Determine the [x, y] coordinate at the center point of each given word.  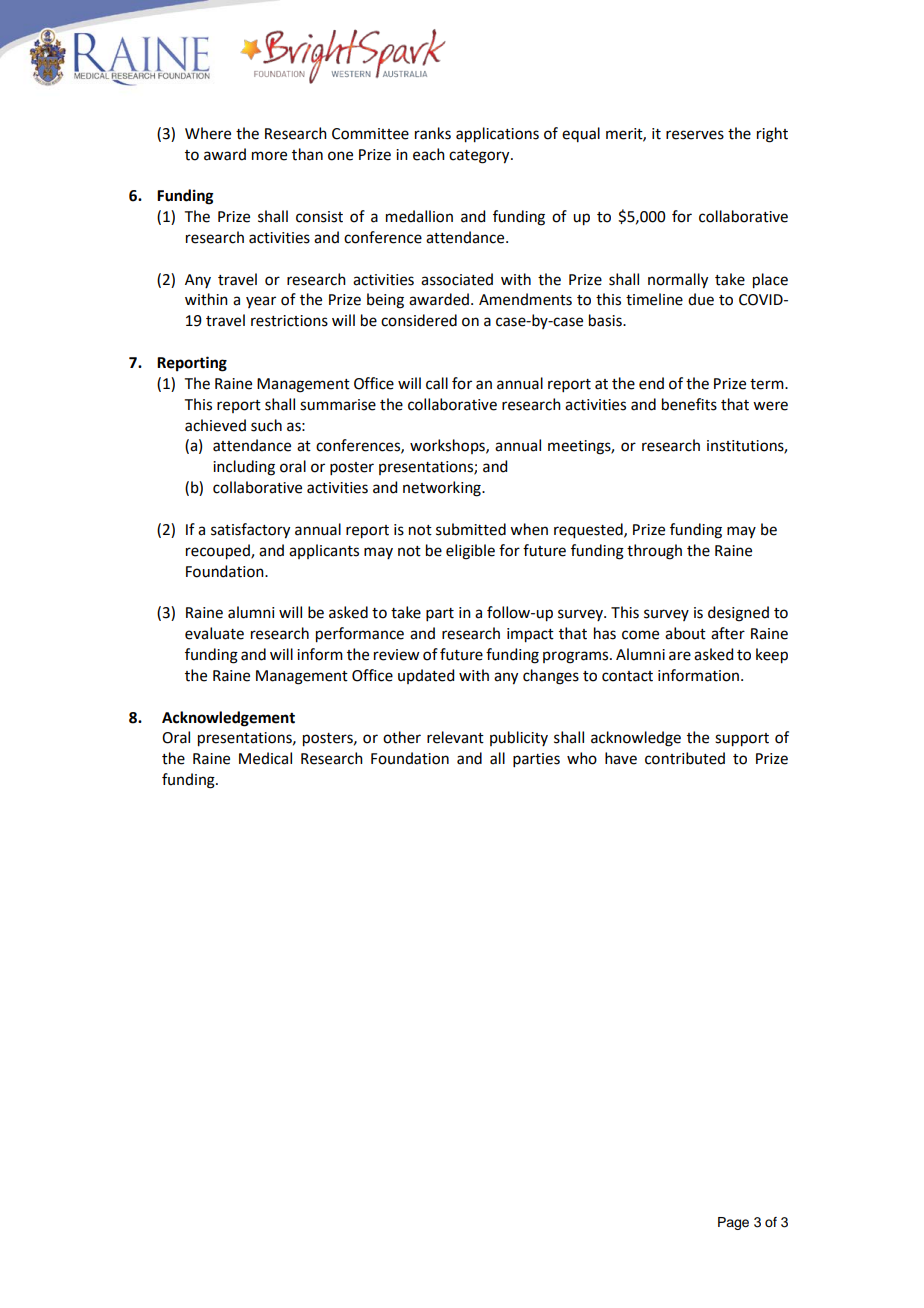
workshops [448, 446]
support [742, 740]
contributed [685, 758]
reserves [695, 135]
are [680, 656]
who [582, 758]
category [480, 157]
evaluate [214, 633]
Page [733, 1223]
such [266, 425]
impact [530, 635]
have [621, 758]
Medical [265, 758]
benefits [689, 404]
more [269, 156]
